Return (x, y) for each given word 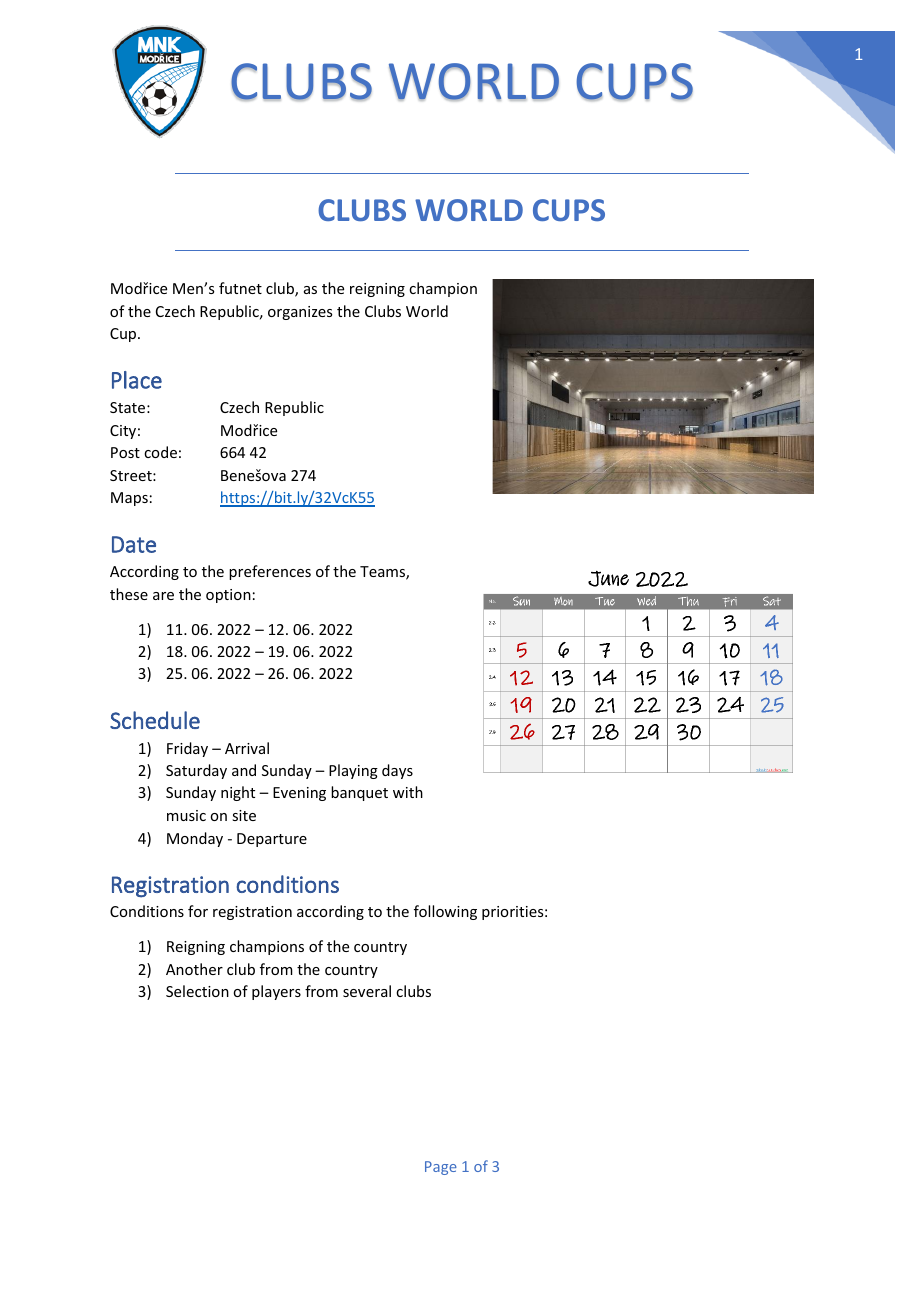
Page (441, 1168)
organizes (300, 313)
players (276, 992)
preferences (270, 572)
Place (137, 380)
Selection (197, 991)
